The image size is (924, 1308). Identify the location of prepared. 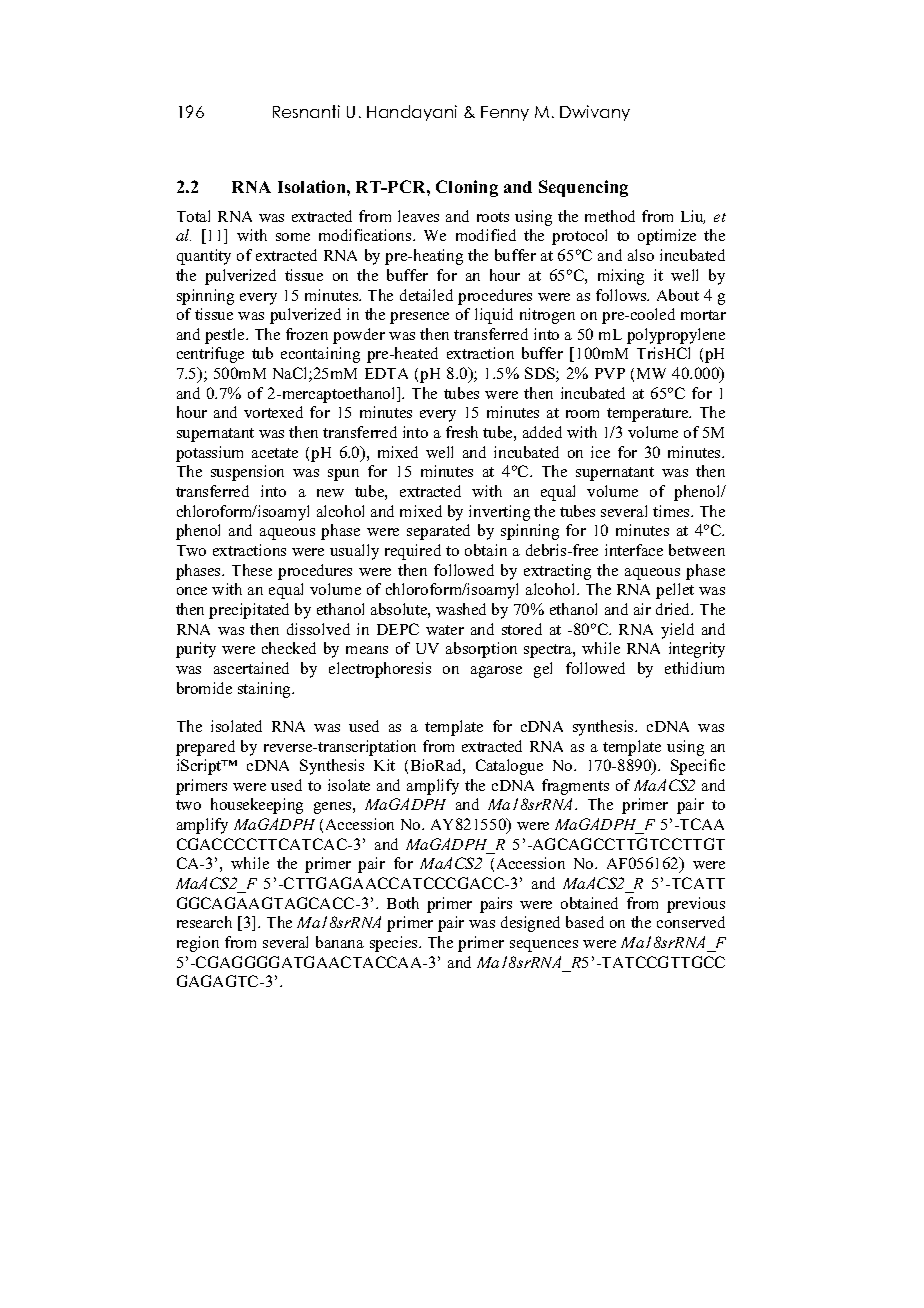
(205, 748).
